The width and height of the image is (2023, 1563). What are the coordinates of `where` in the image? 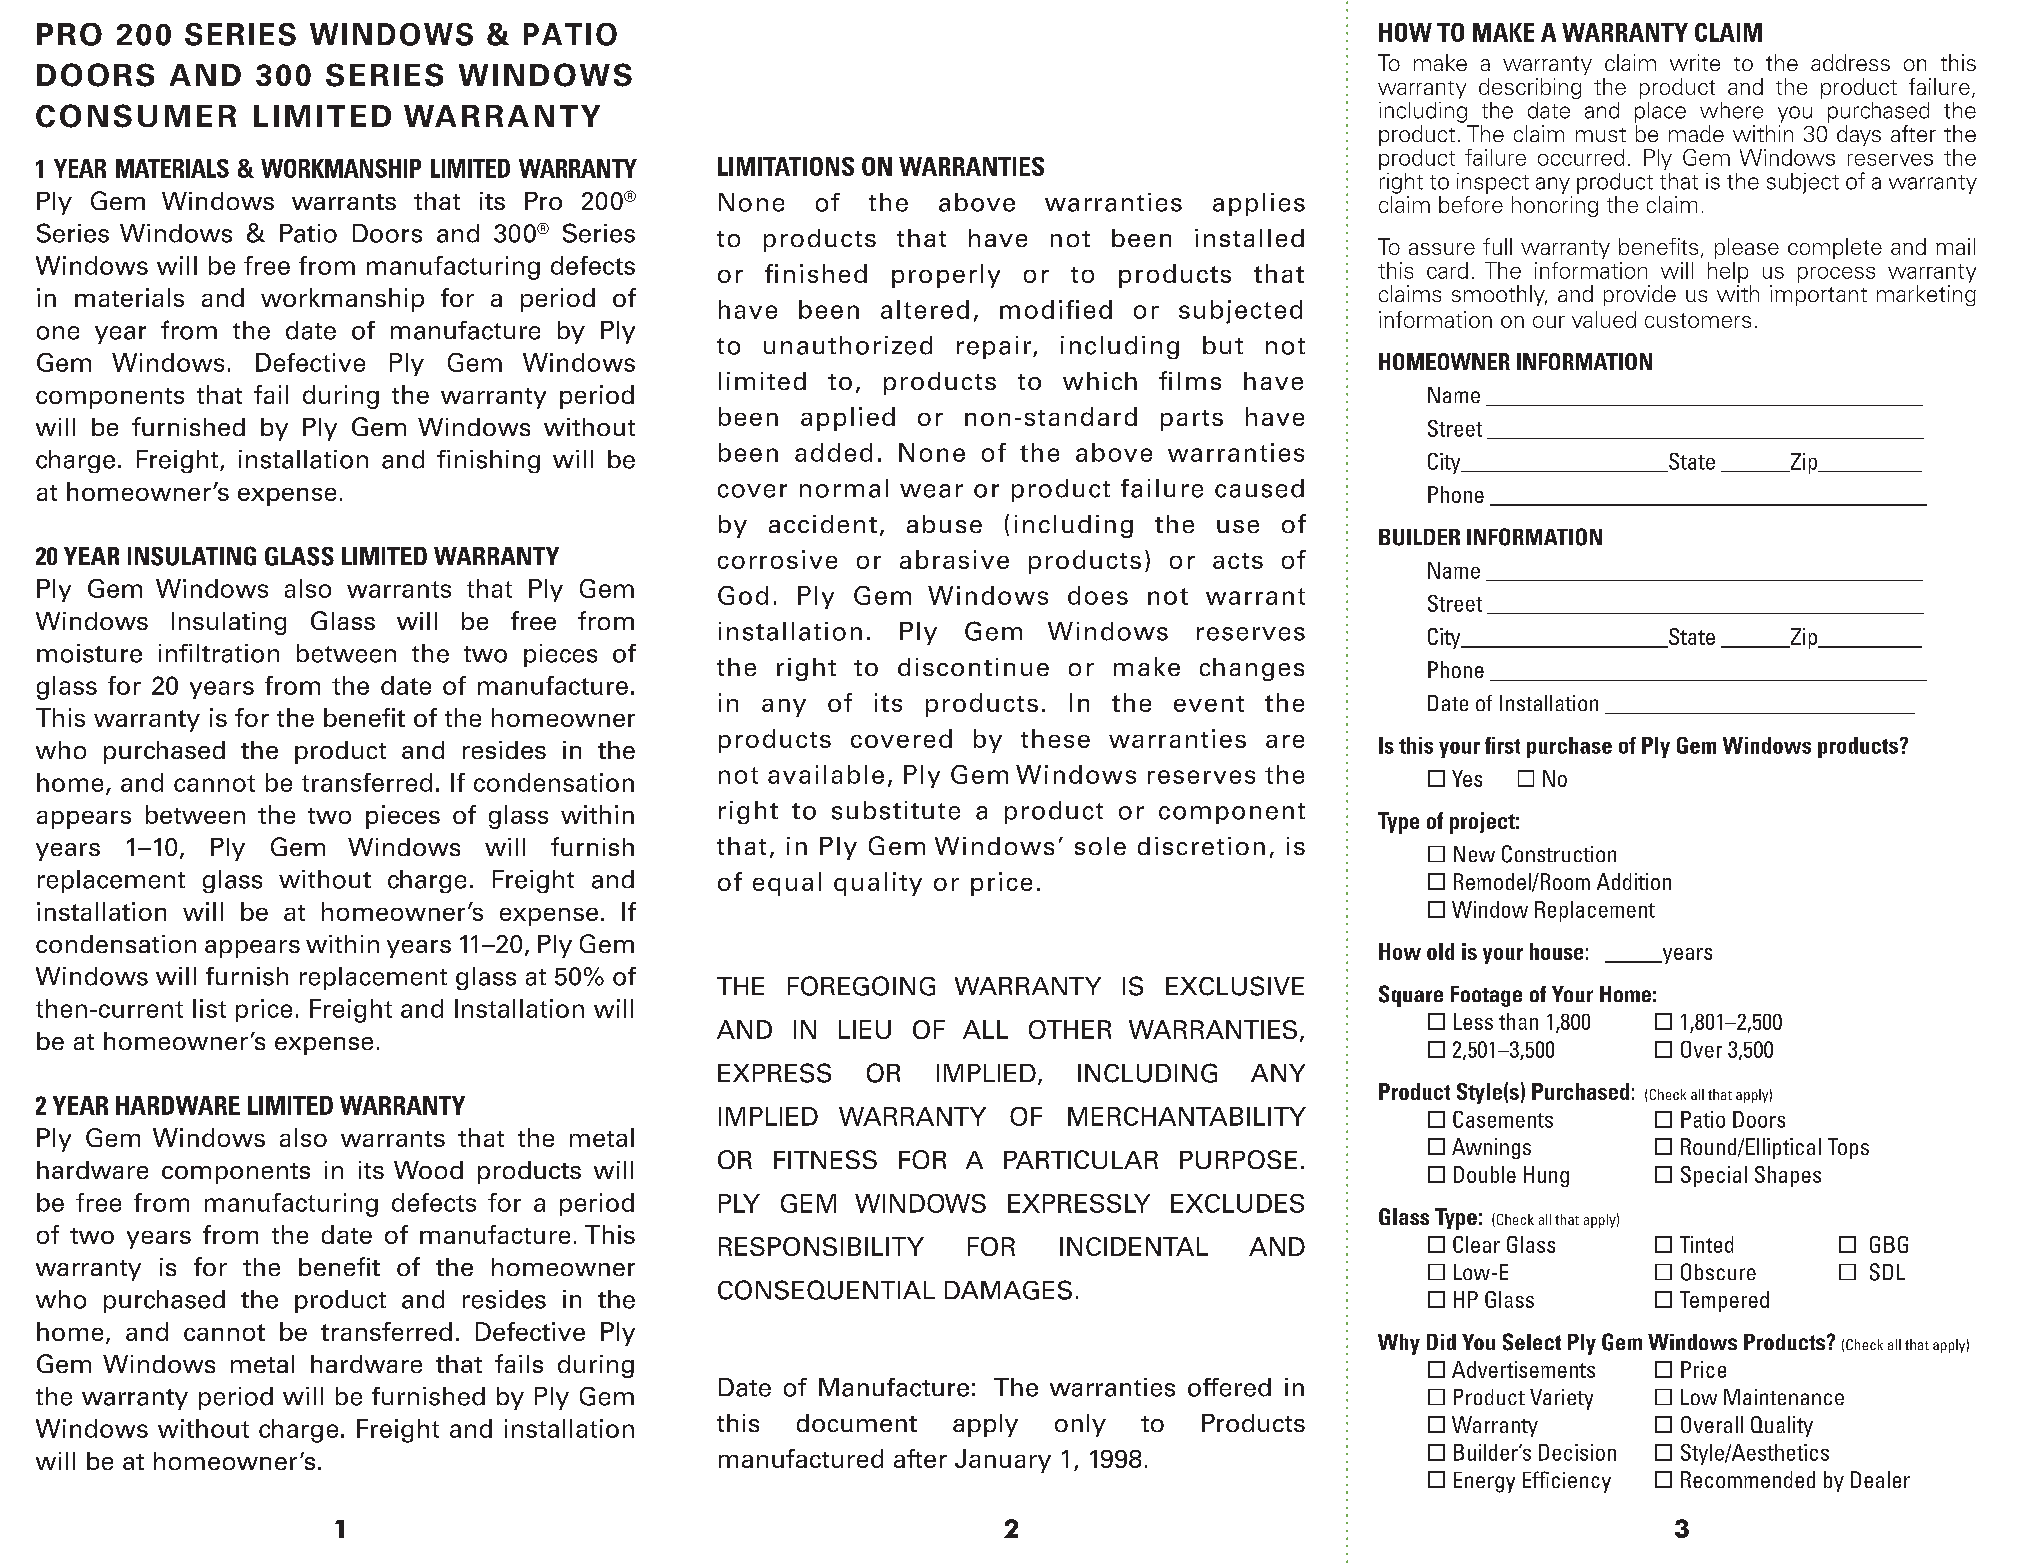 It's located at (1731, 110).
